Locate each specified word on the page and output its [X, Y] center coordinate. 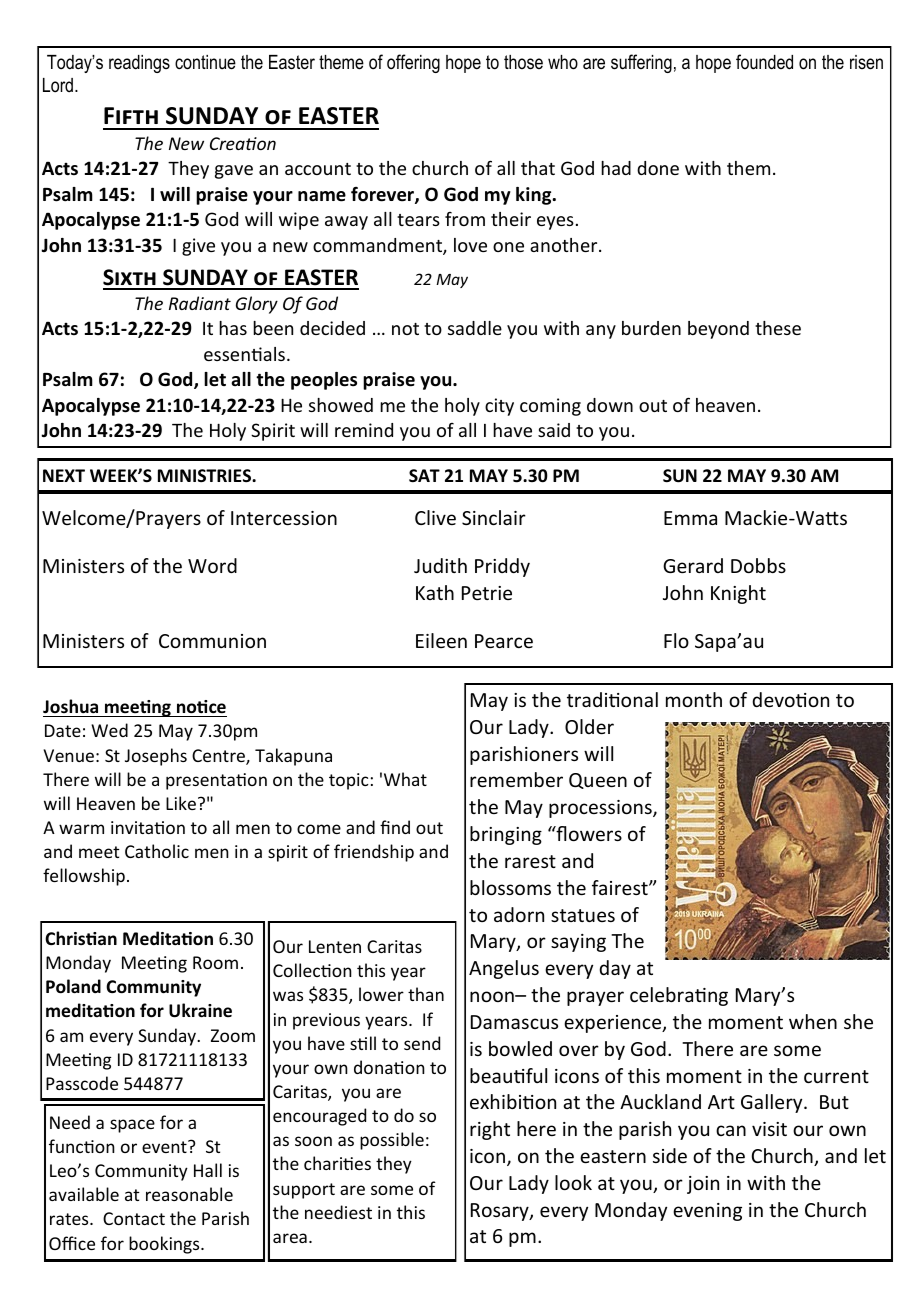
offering [413, 63]
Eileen [441, 640]
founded [764, 62]
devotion [790, 699]
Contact [134, 1218]
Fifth [131, 115]
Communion [212, 641]
